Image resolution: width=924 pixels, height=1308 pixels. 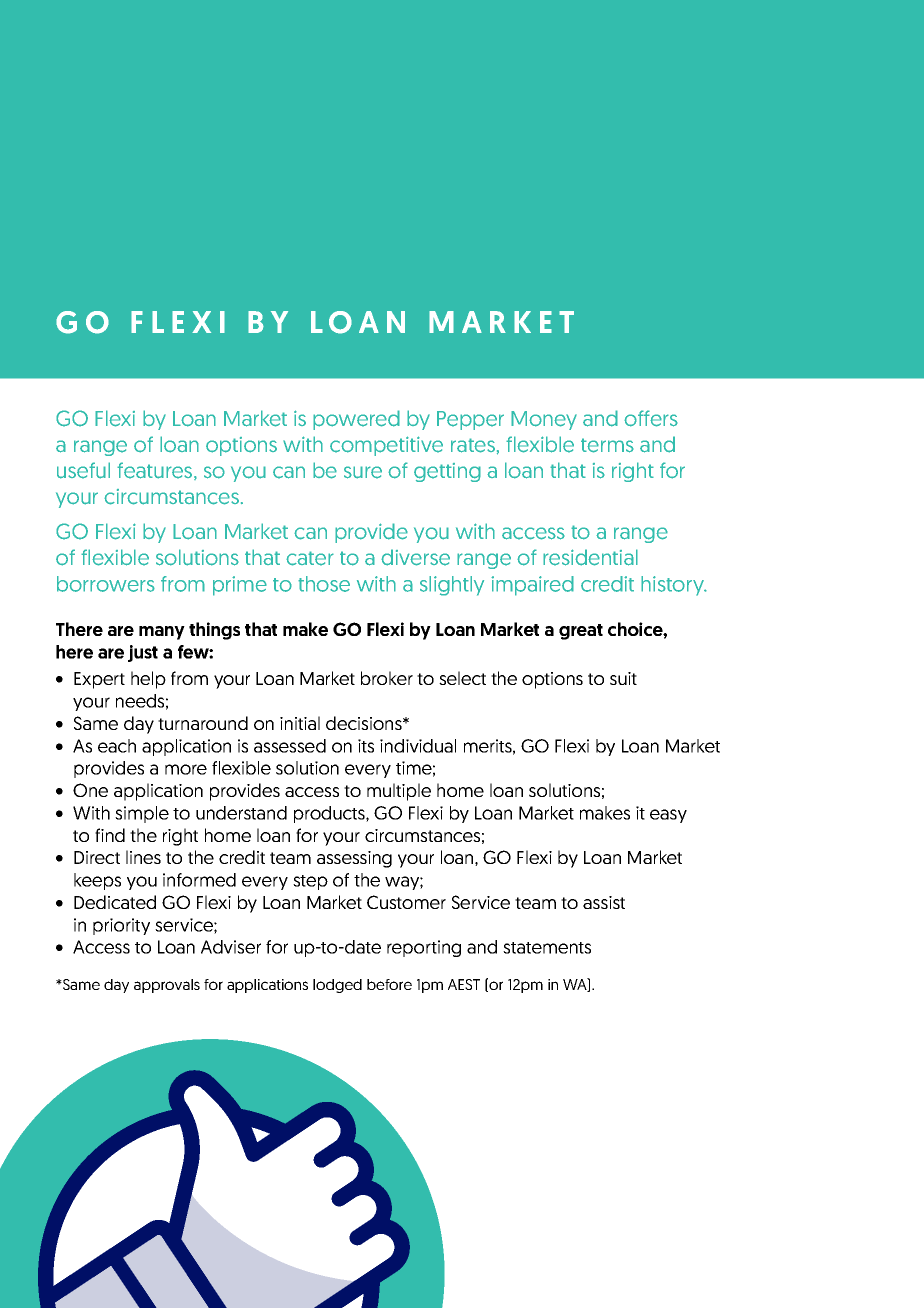 I want to click on competitive, so click(x=386, y=446).
